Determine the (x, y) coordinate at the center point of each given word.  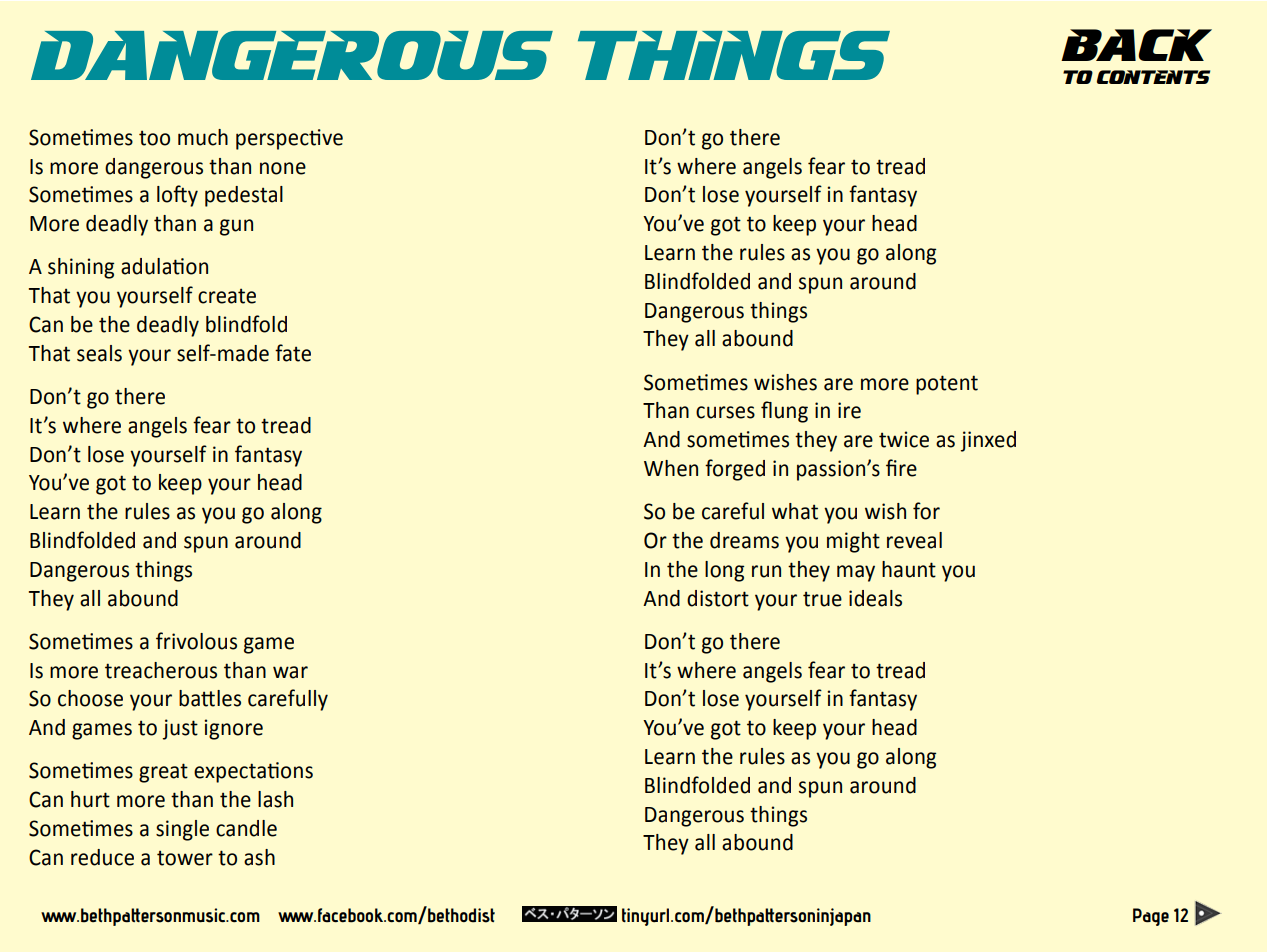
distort (718, 598)
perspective (289, 139)
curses (725, 412)
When (671, 468)
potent (947, 385)
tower (185, 858)
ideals (875, 598)
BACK (1136, 45)
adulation (164, 266)
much (203, 137)
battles (210, 698)
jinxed (988, 441)
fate (293, 353)
